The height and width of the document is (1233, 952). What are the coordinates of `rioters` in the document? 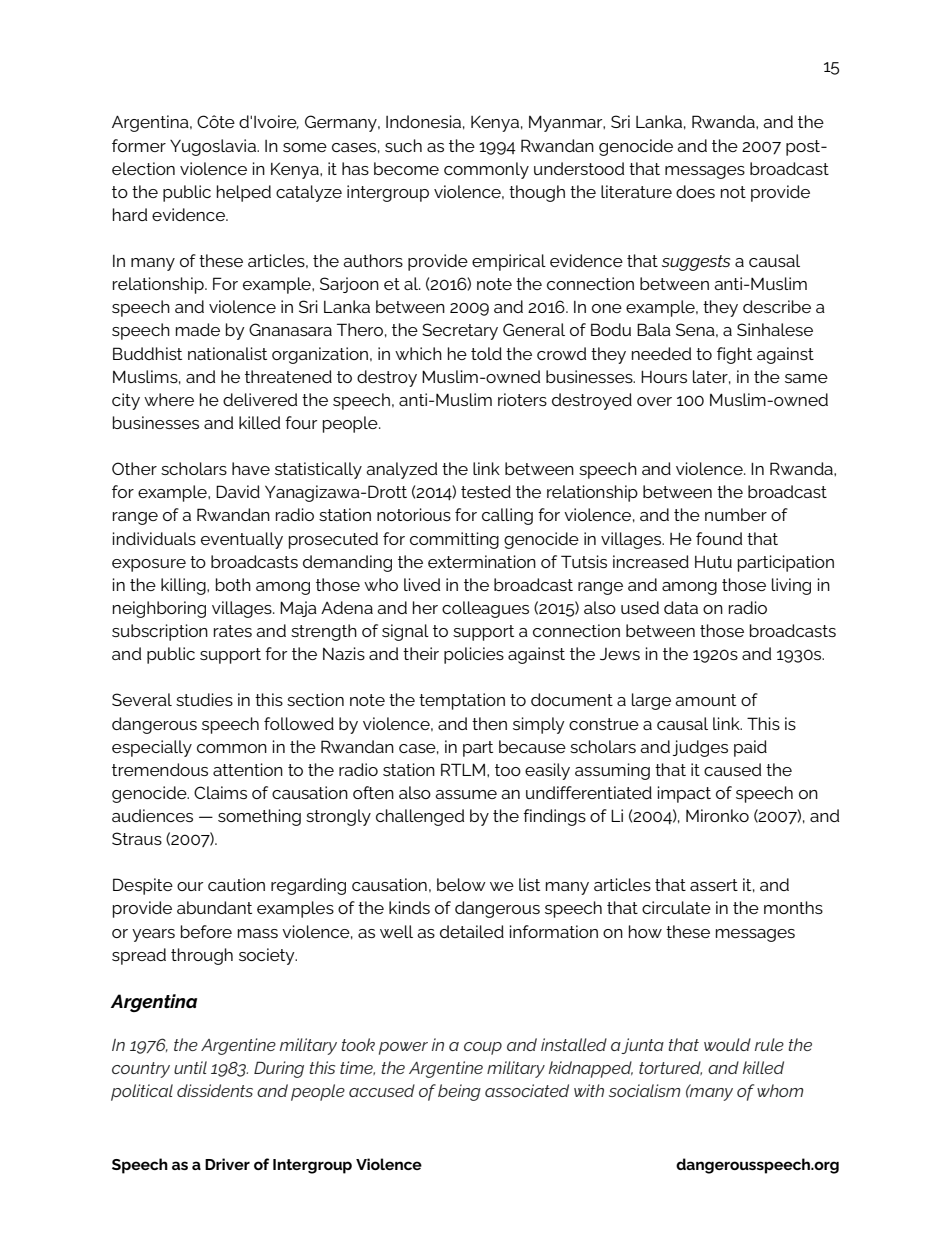 It's located at (522, 399).
